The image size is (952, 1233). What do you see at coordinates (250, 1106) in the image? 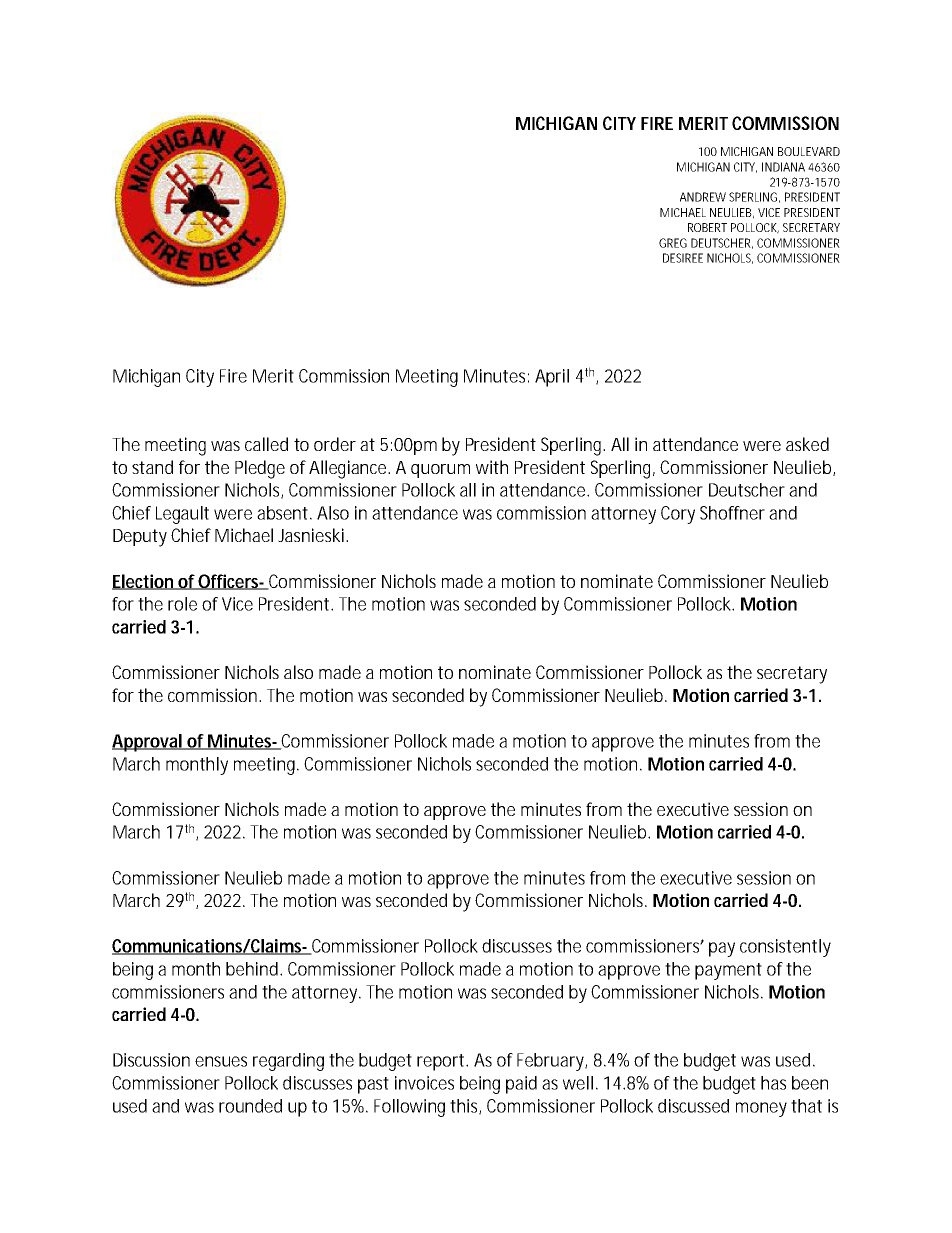
I see `rounded` at bounding box center [250, 1106].
